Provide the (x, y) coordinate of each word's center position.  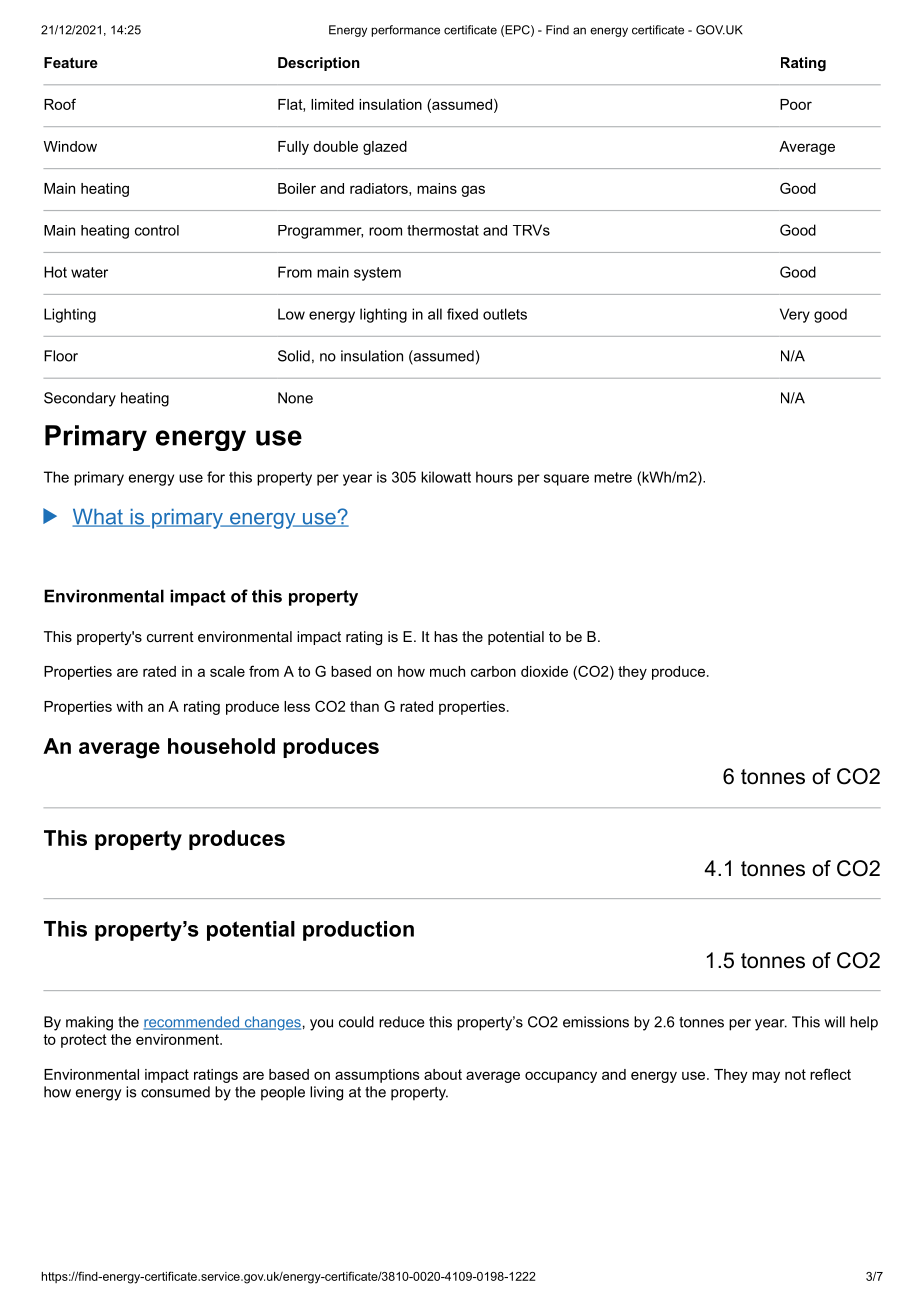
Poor (796, 104)
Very (795, 315)
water (89, 272)
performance (406, 31)
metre (613, 477)
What (98, 518)
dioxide (544, 671)
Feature (71, 62)
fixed (462, 314)
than (364, 706)
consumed (175, 1092)
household (221, 746)
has (446, 636)
